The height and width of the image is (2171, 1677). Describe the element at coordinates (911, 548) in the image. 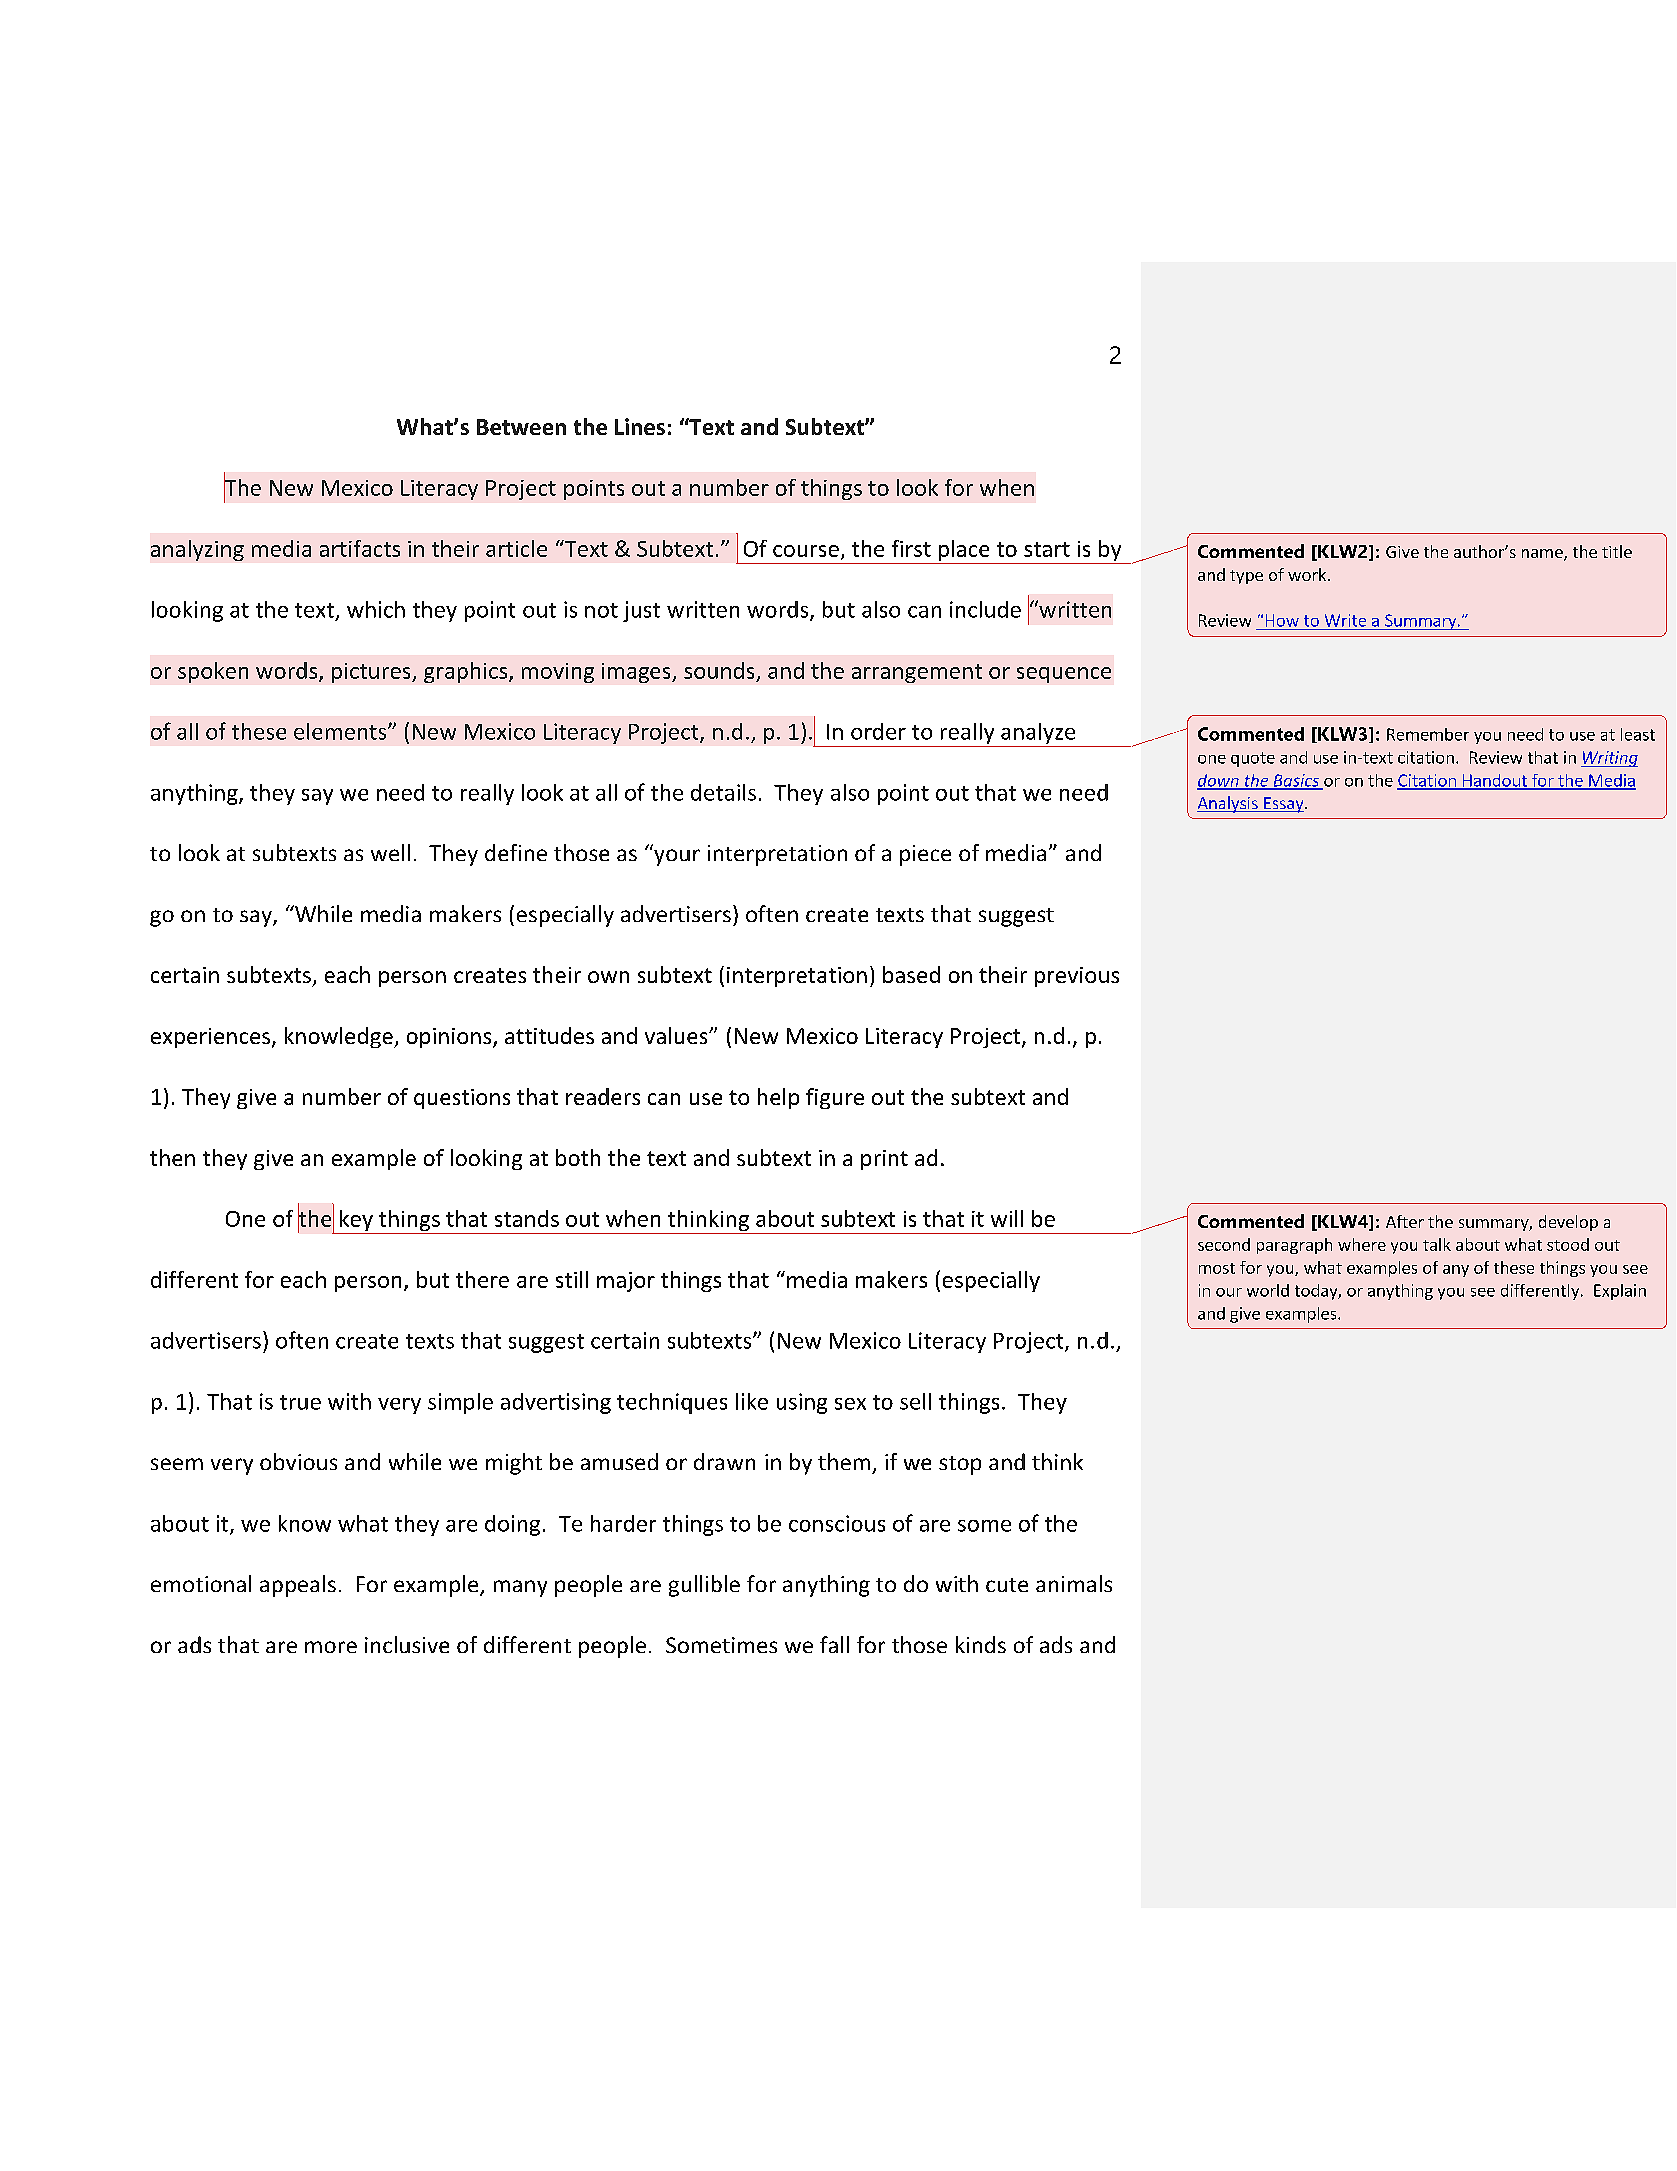

I see `first` at that location.
